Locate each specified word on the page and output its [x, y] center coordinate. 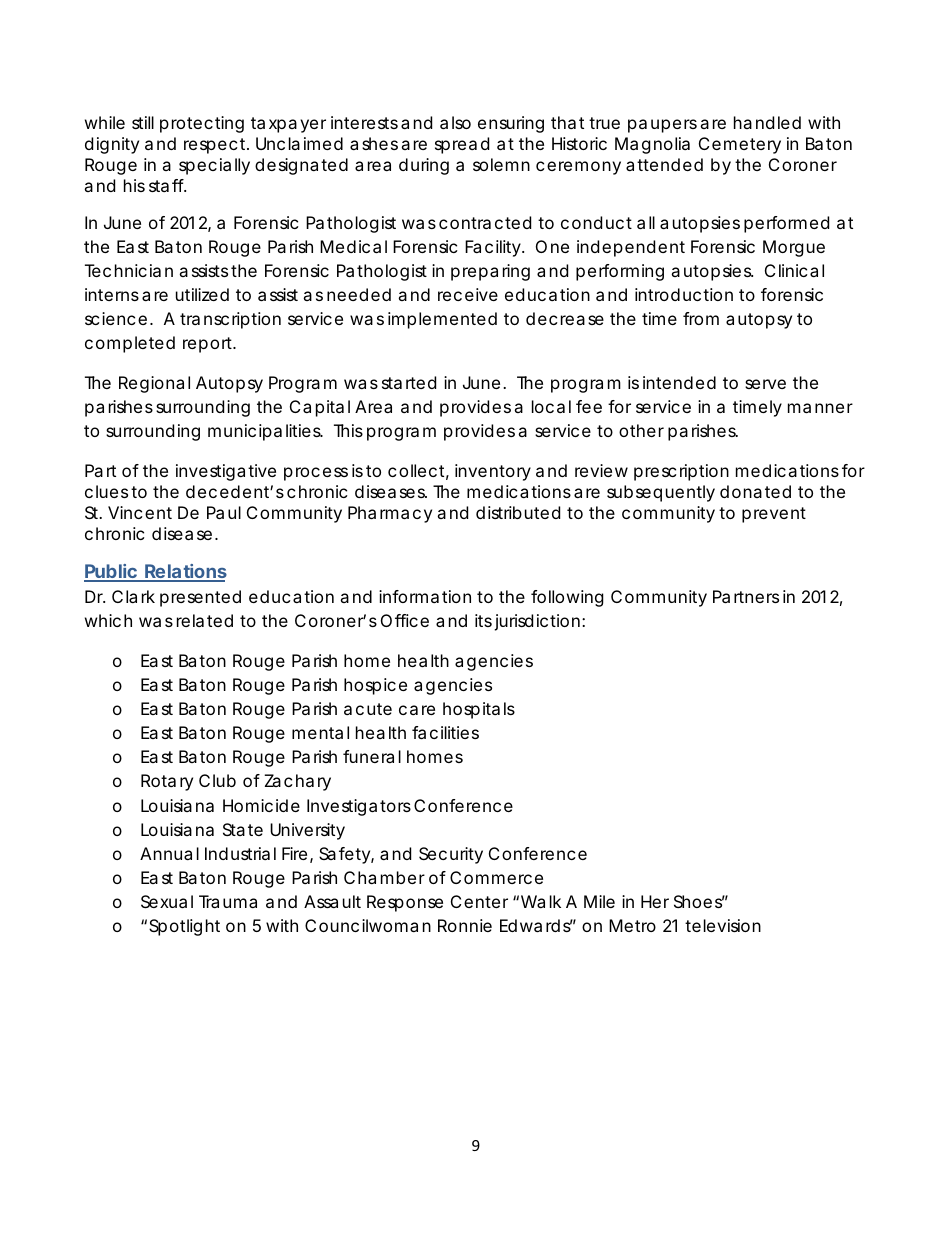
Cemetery [740, 145]
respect [214, 146]
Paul [224, 512]
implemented [442, 320]
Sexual [167, 901]
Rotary [167, 782]
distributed [518, 512]
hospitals [479, 710]
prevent [774, 515]
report [208, 345]
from [701, 318]
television [723, 925]
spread [462, 145]
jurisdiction [537, 622]
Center [479, 901]
